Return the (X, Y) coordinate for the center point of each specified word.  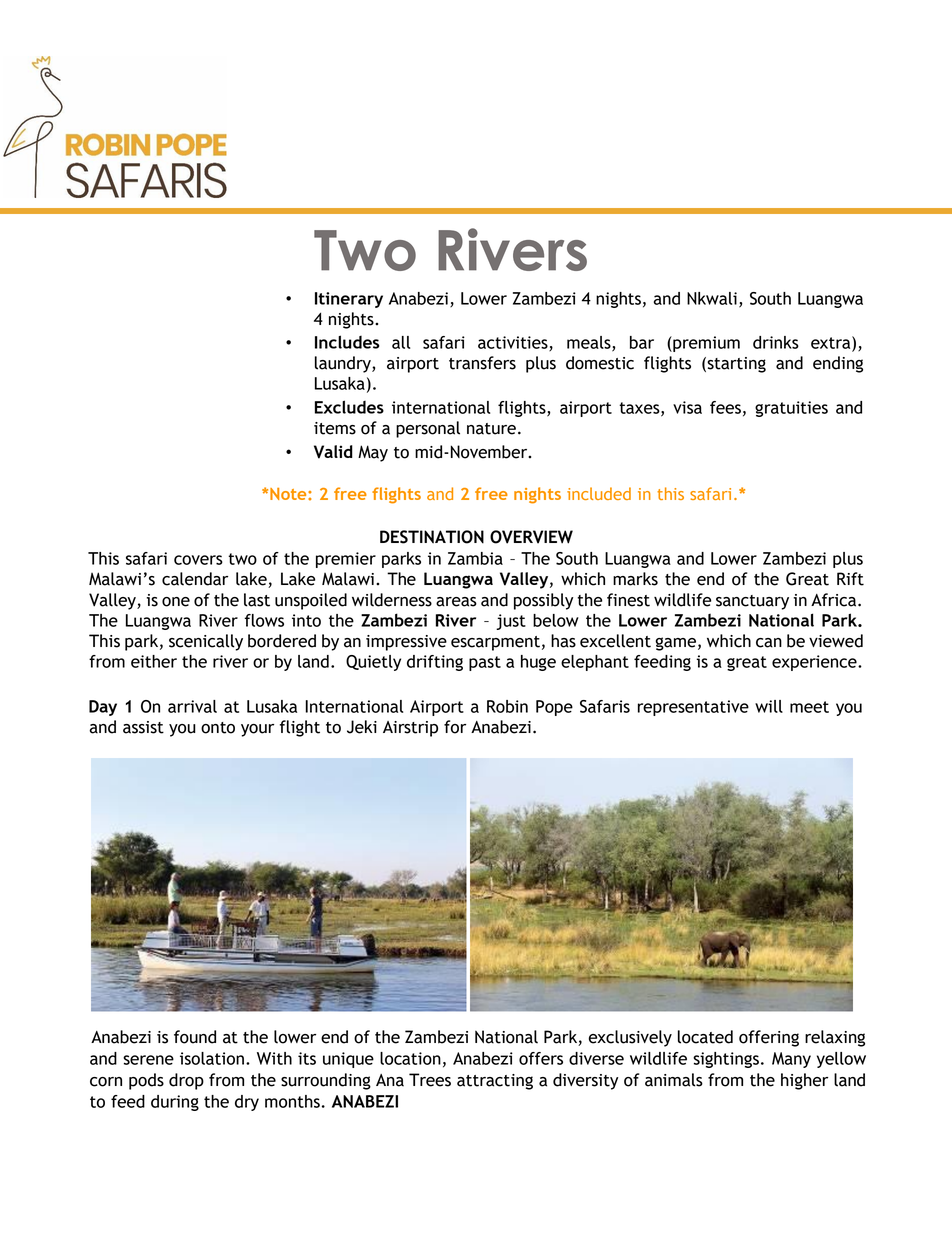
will (769, 706)
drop (186, 1081)
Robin (507, 706)
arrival (192, 706)
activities (514, 343)
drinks (776, 342)
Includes (347, 342)
